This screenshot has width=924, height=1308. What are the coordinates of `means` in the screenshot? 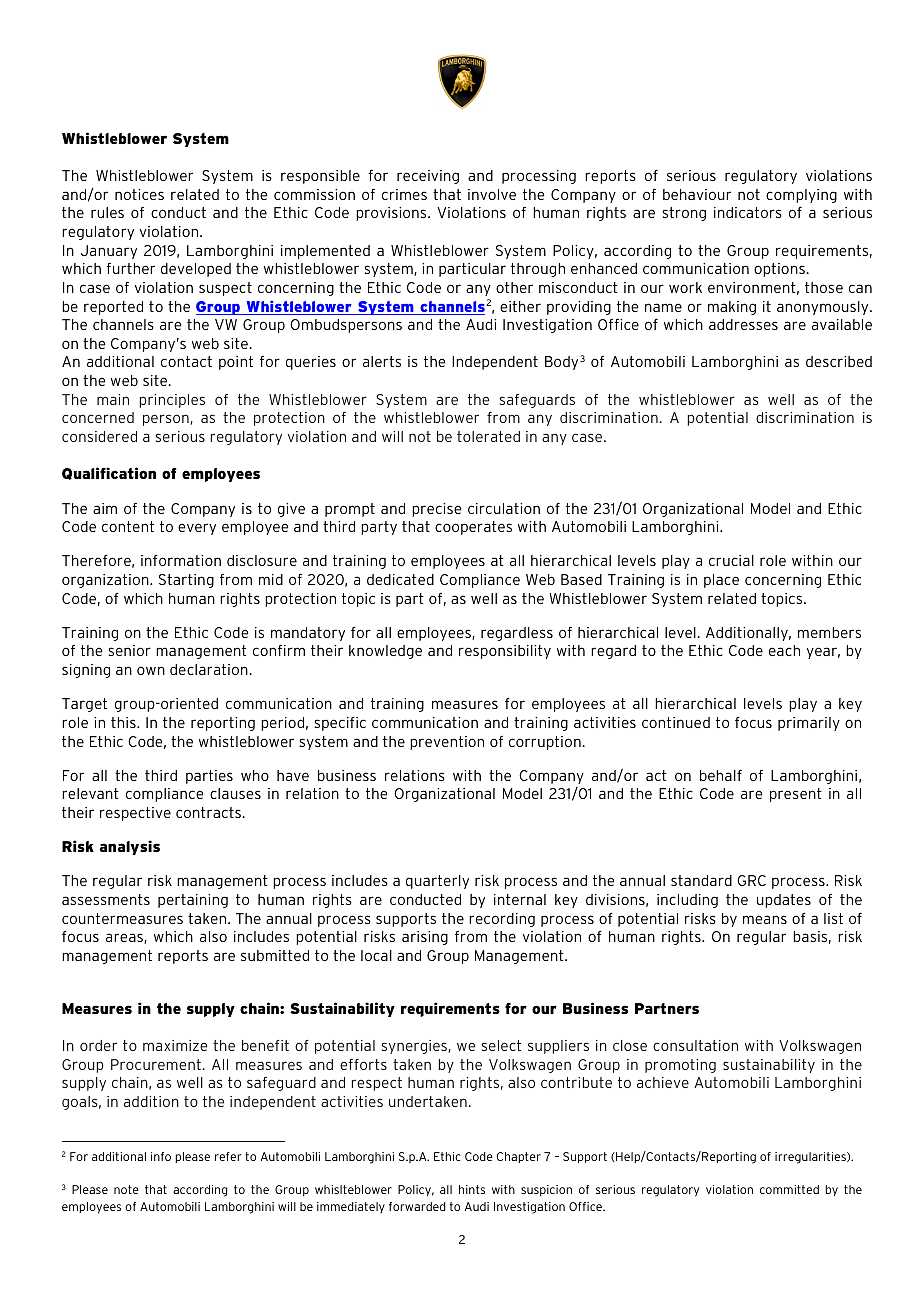 It's located at (765, 919).
